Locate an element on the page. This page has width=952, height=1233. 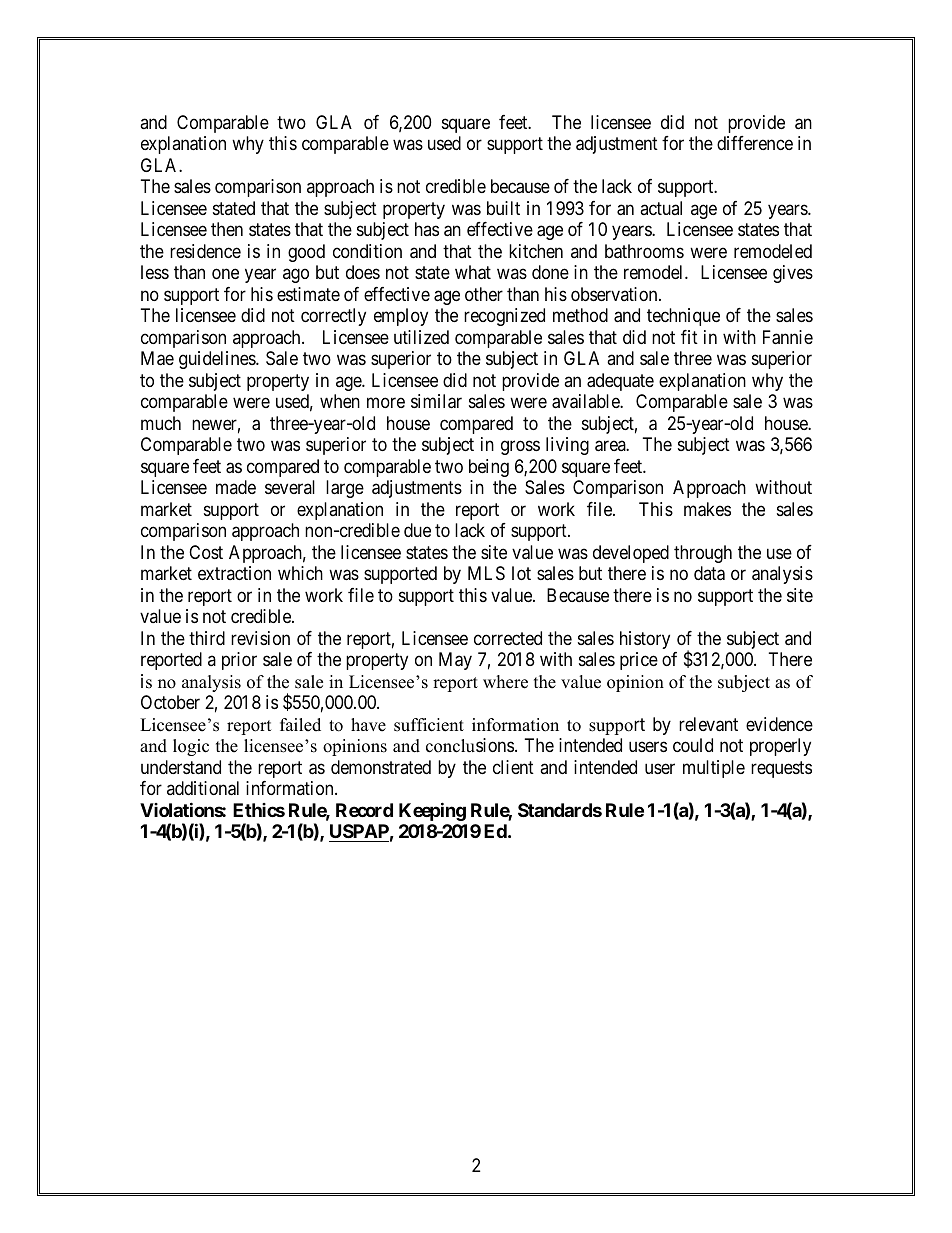
Keeping is located at coordinates (432, 811).
